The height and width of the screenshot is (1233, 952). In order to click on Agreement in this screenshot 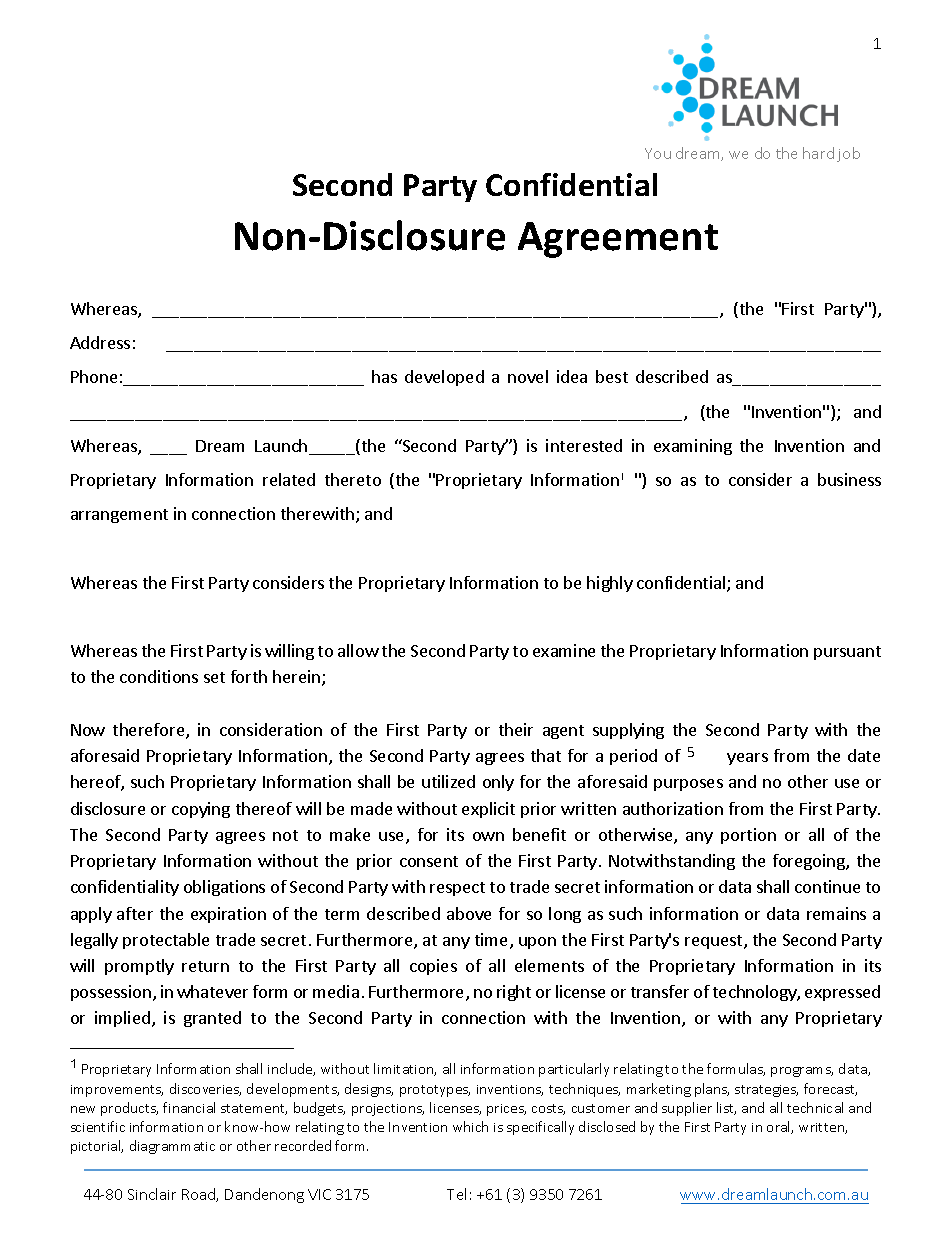, I will do `click(618, 240)`.
